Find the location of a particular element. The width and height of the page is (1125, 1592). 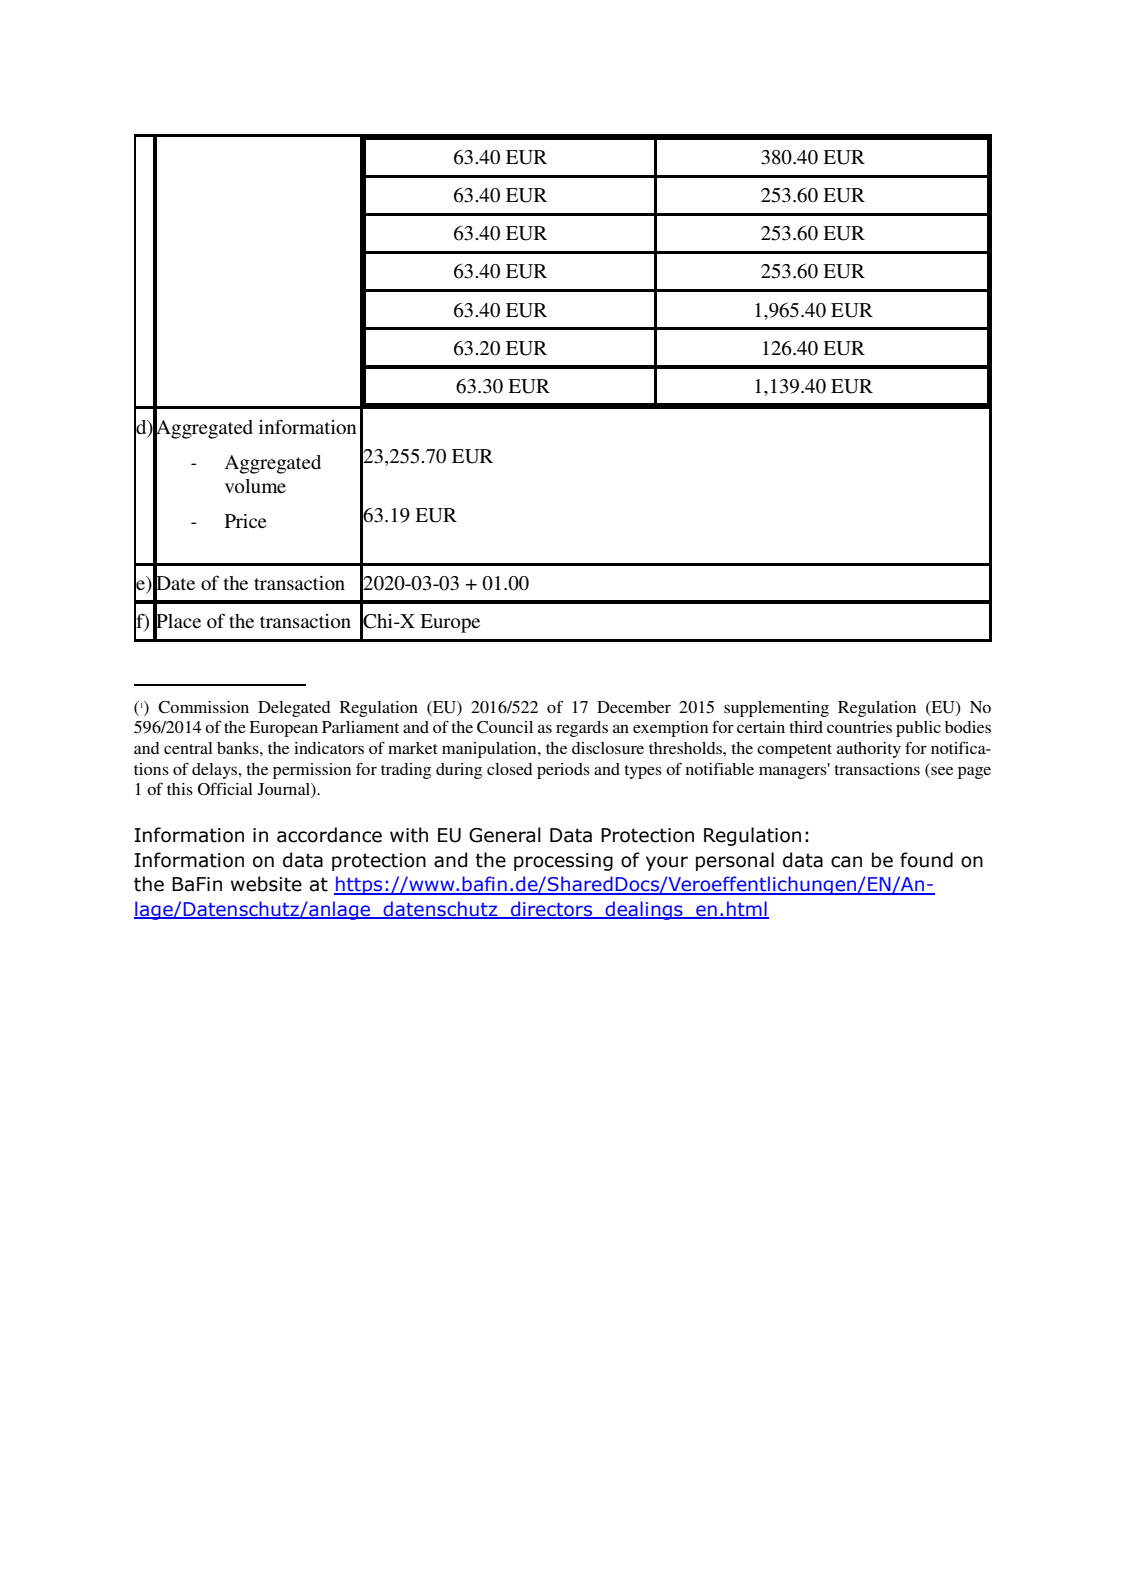

December is located at coordinates (634, 707).
